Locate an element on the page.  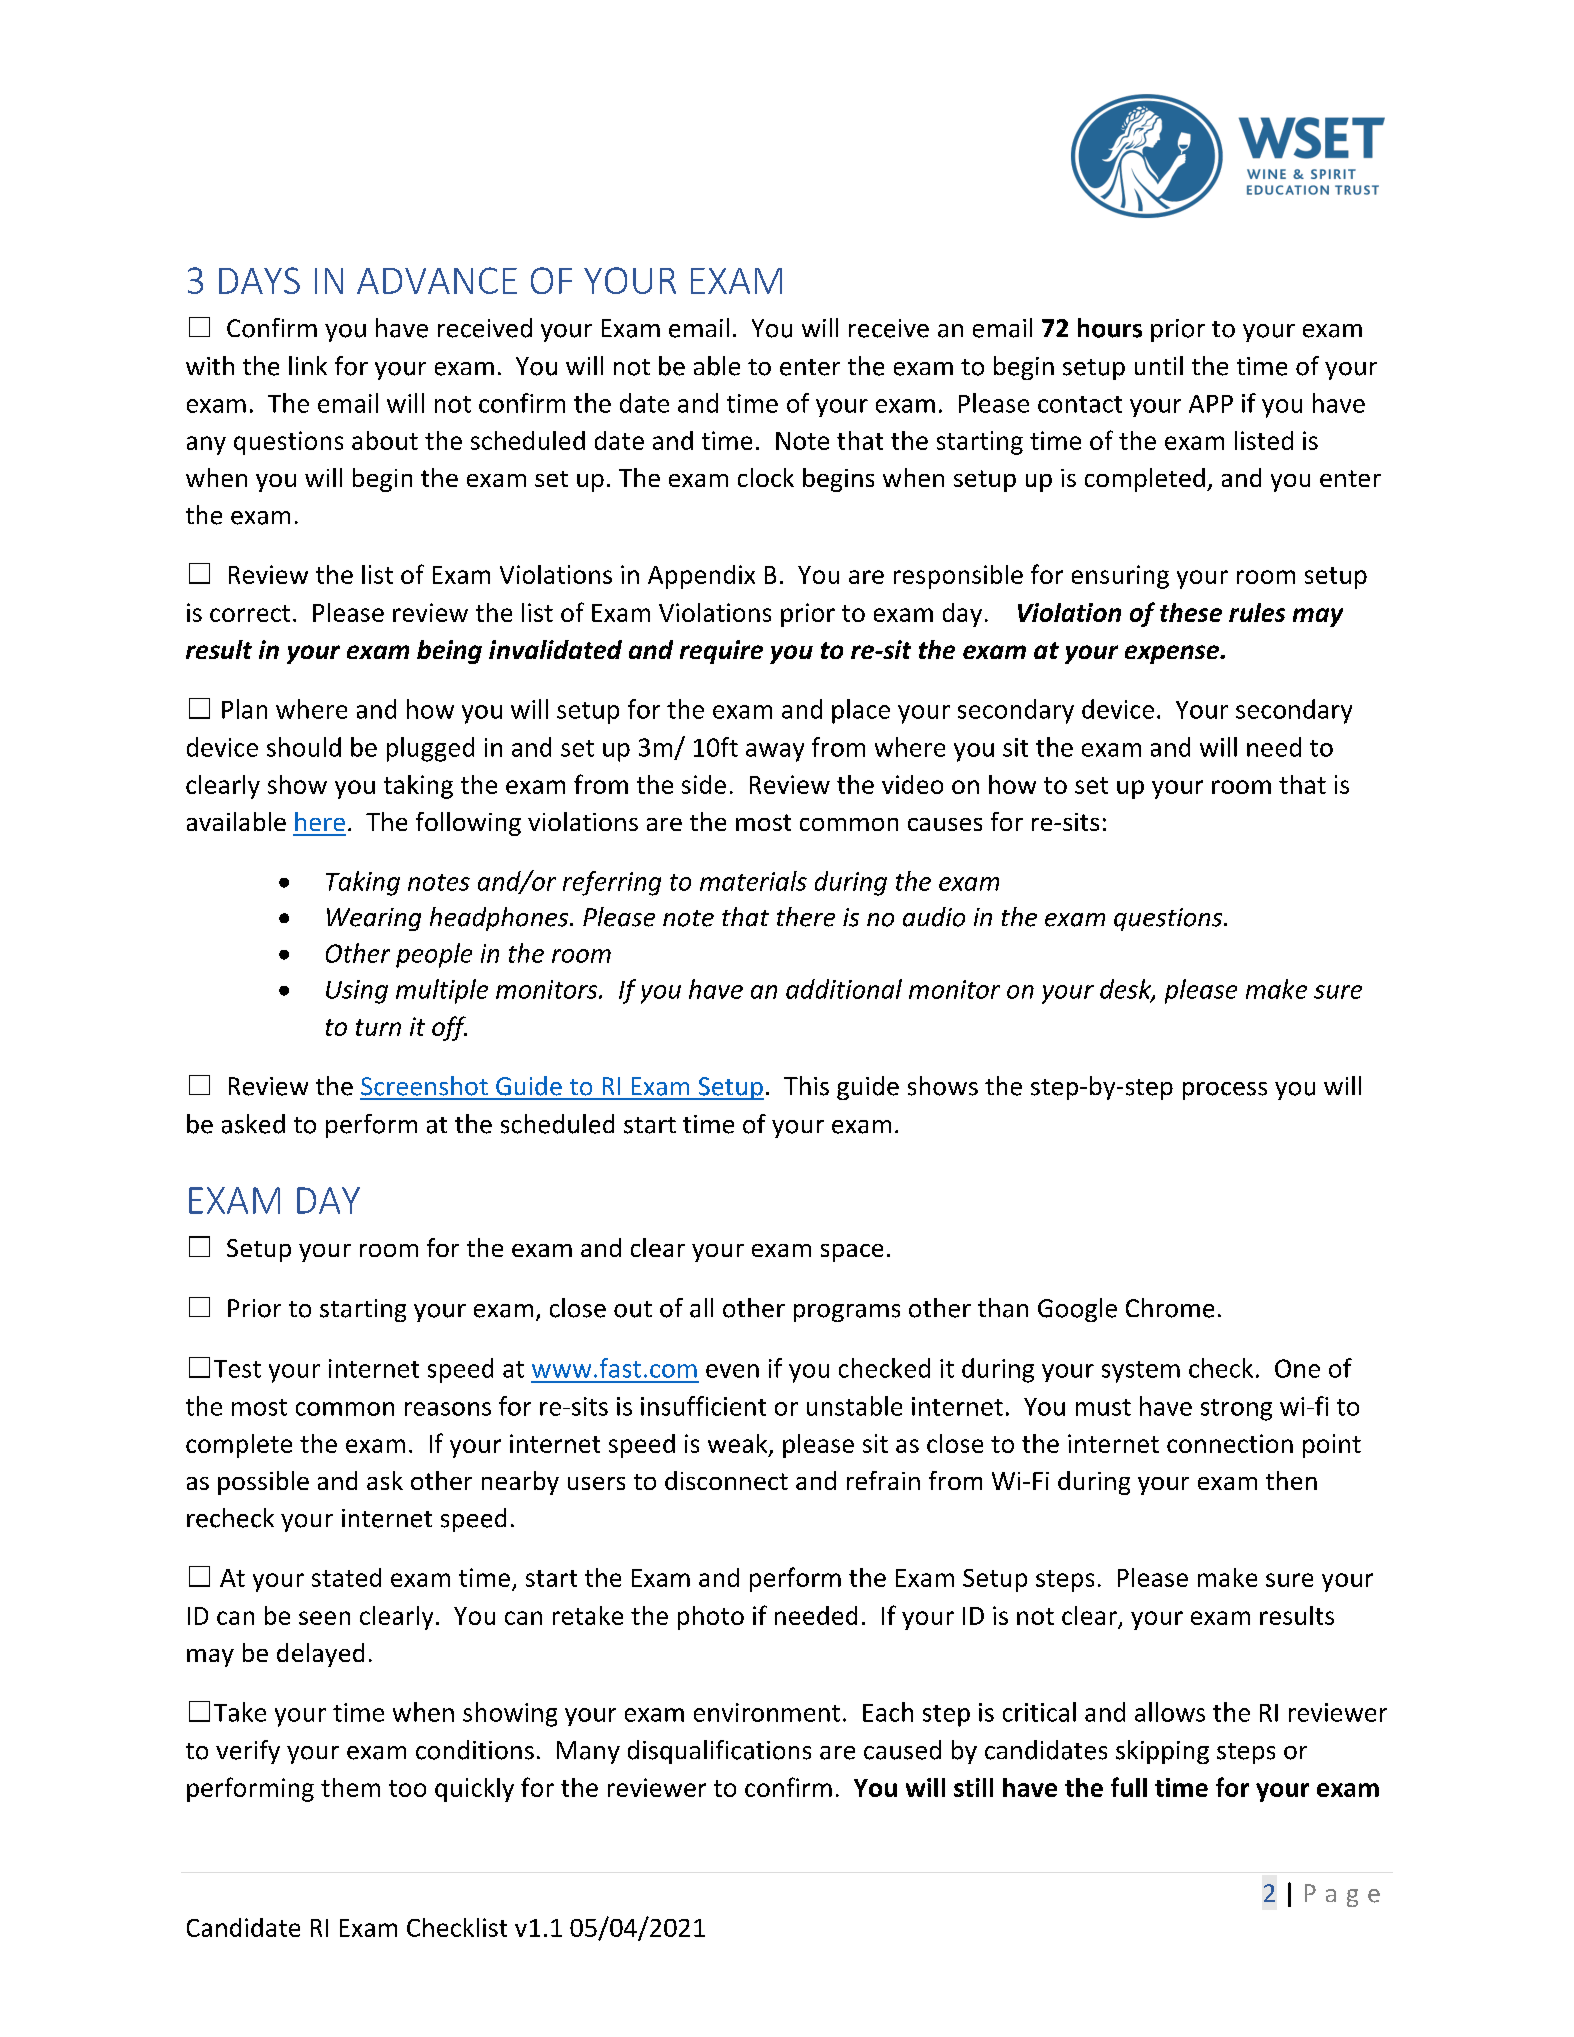
possible is located at coordinates (263, 1483).
